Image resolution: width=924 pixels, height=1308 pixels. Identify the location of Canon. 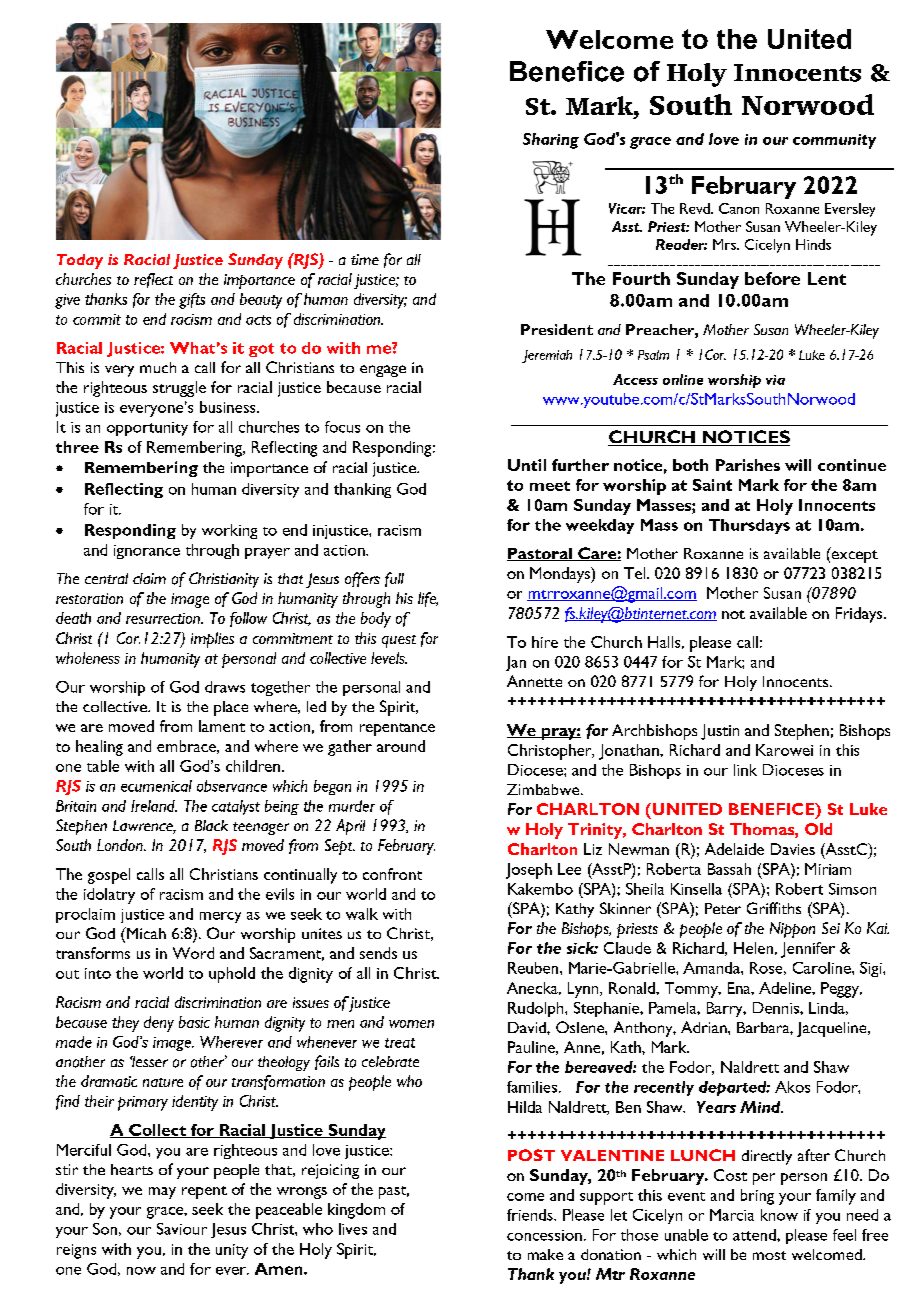
(739, 208).
